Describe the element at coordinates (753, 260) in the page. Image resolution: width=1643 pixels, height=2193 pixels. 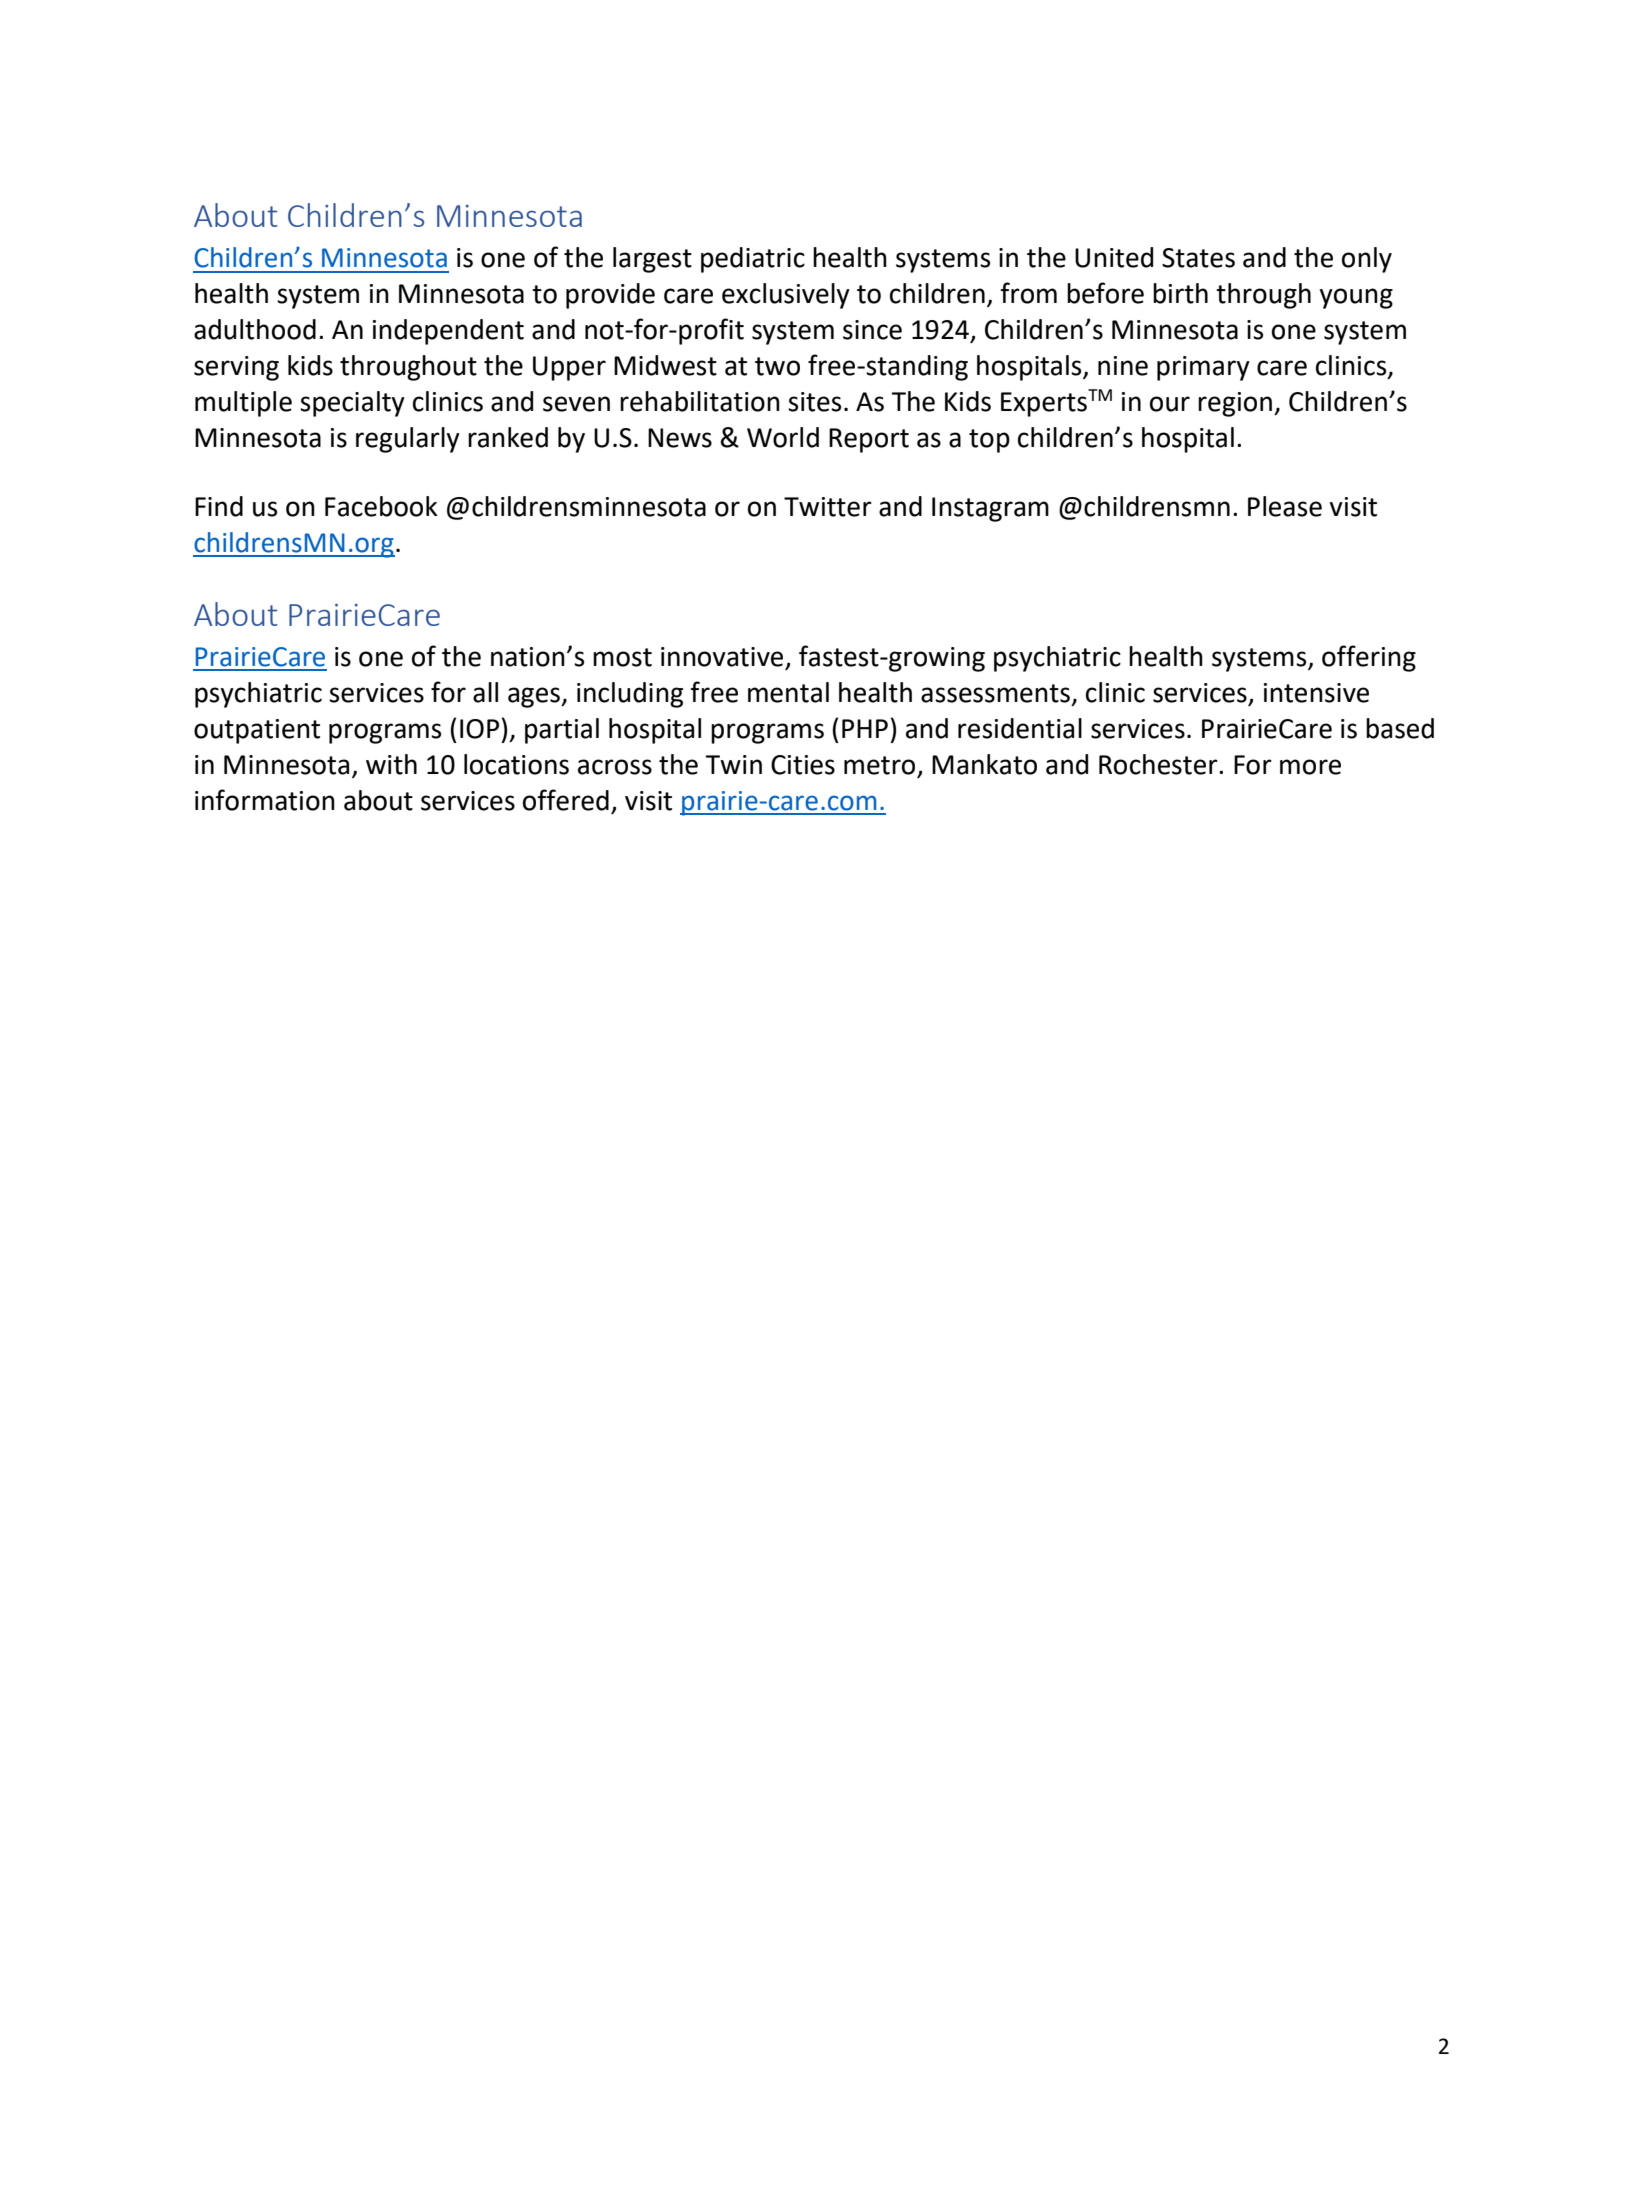
I see `pediatric` at that location.
